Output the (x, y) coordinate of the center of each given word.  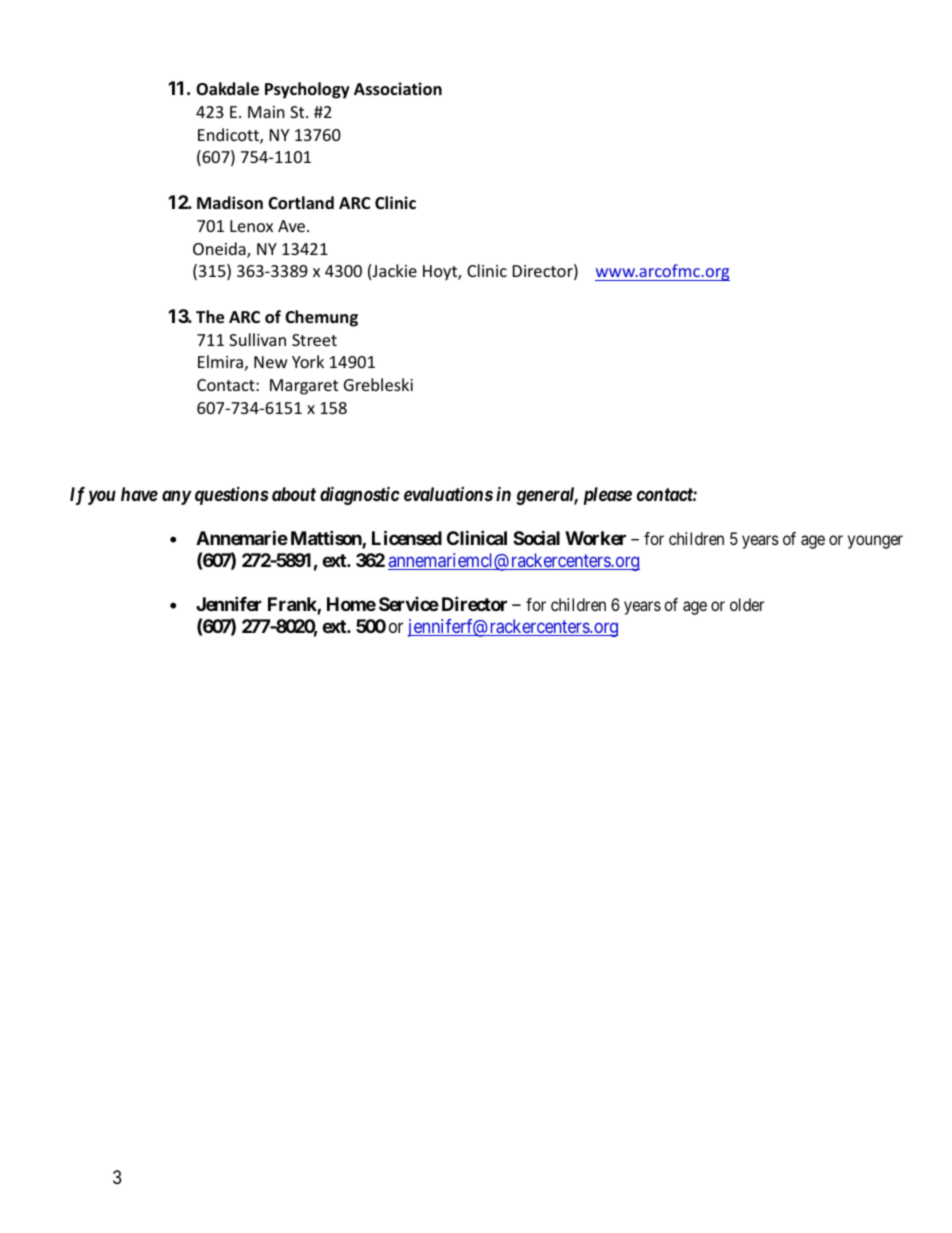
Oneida (220, 250)
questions (232, 495)
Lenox (251, 226)
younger (875, 542)
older (747, 604)
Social (536, 537)
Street (314, 340)
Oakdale (227, 89)
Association (398, 89)
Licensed (407, 538)
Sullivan (257, 339)
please (608, 496)
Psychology (307, 90)
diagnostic (360, 495)
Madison (230, 203)
